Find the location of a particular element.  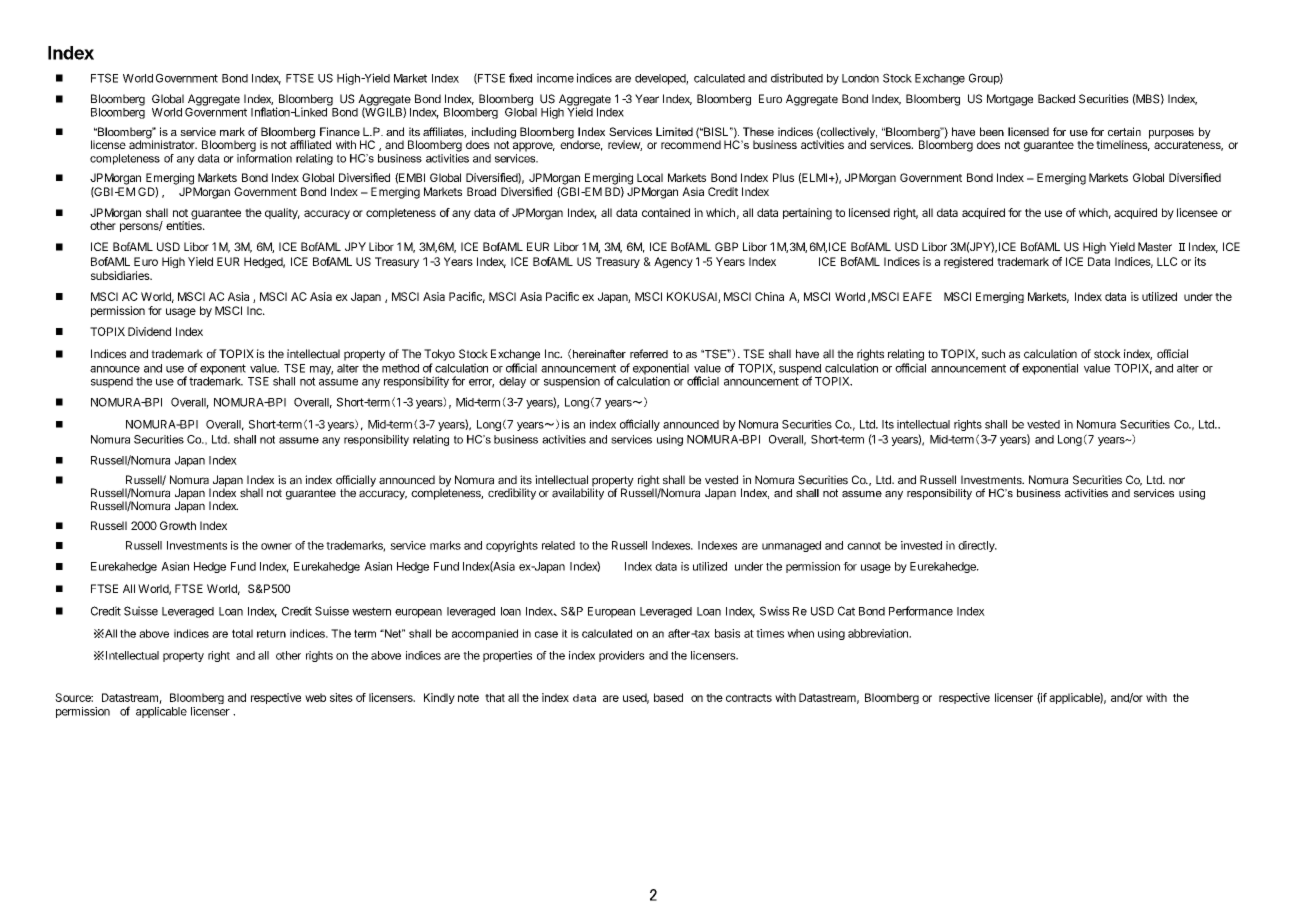

web is located at coordinates (315, 697).
